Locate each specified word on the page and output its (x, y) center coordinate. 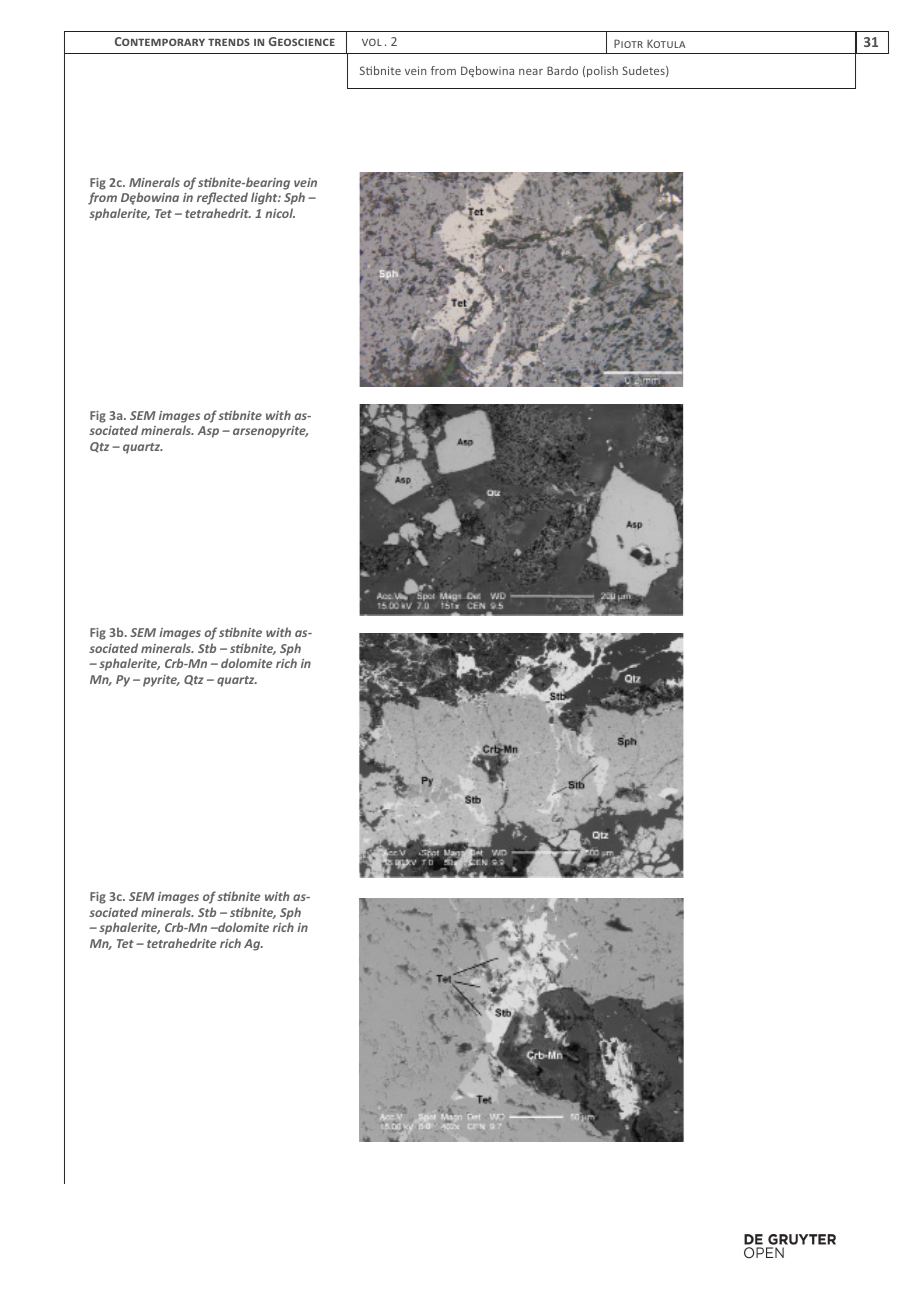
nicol (280, 213)
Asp (208, 432)
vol (372, 42)
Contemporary (160, 41)
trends (229, 42)
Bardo (562, 70)
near (531, 72)
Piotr (628, 43)
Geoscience (302, 41)
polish (602, 72)
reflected (222, 198)
